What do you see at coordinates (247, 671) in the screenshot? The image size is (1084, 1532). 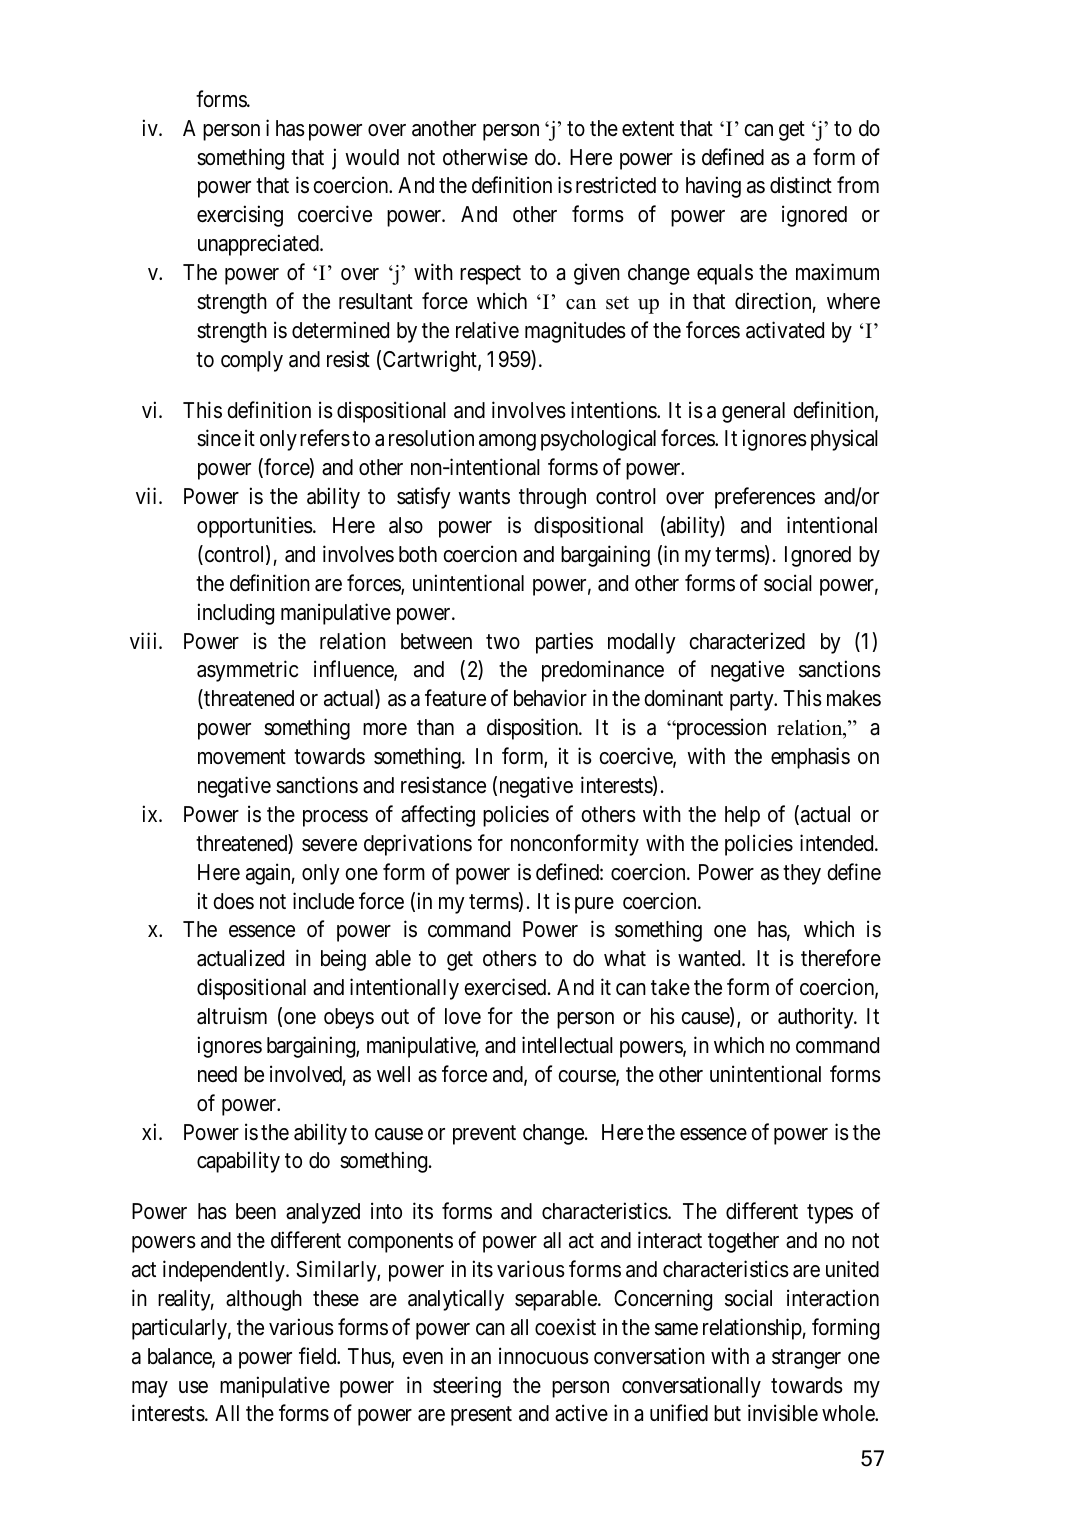 I see `asymmetric` at bounding box center [247, 671].
